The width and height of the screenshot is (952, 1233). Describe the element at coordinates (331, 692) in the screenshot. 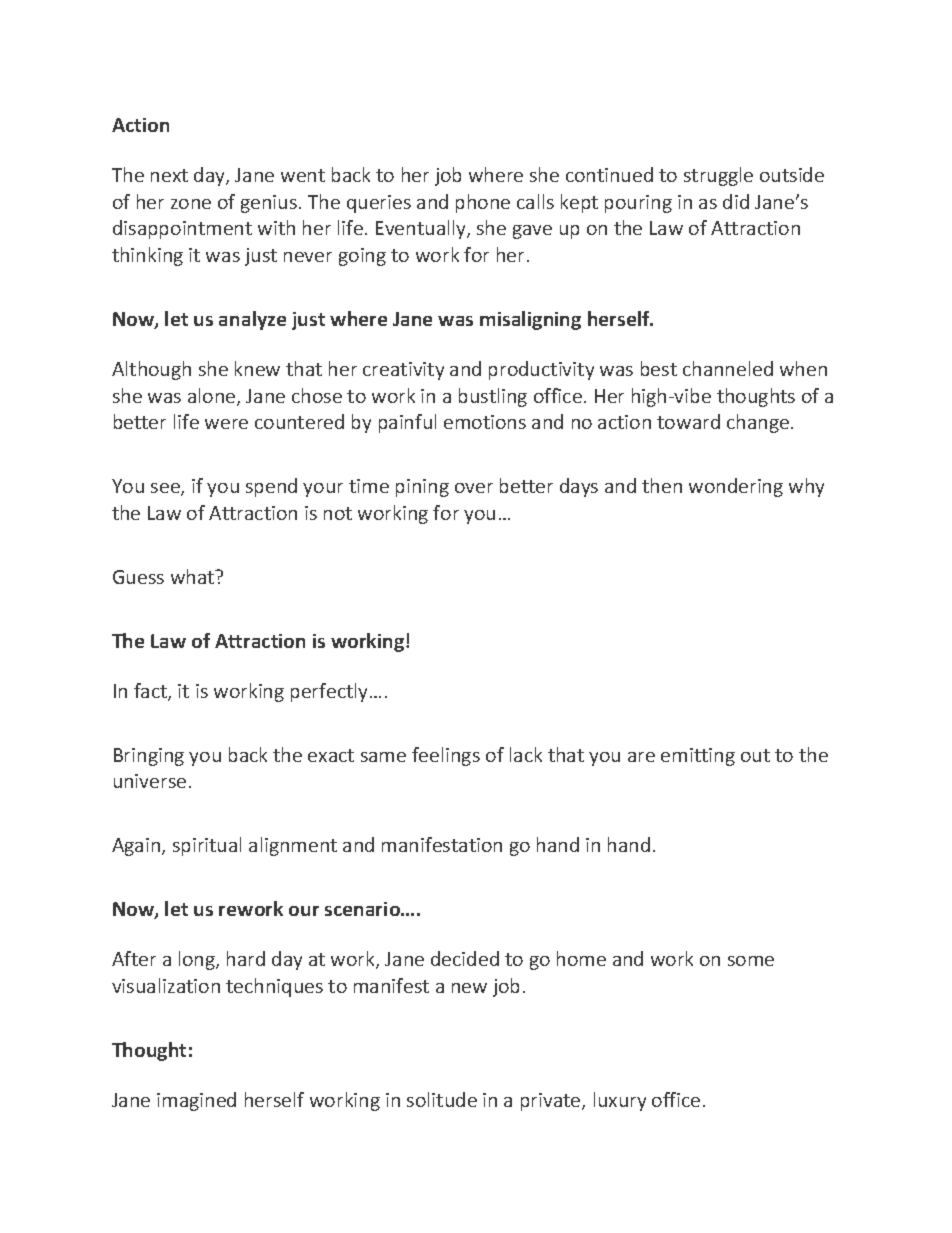

I see `perfectly` at that location.
